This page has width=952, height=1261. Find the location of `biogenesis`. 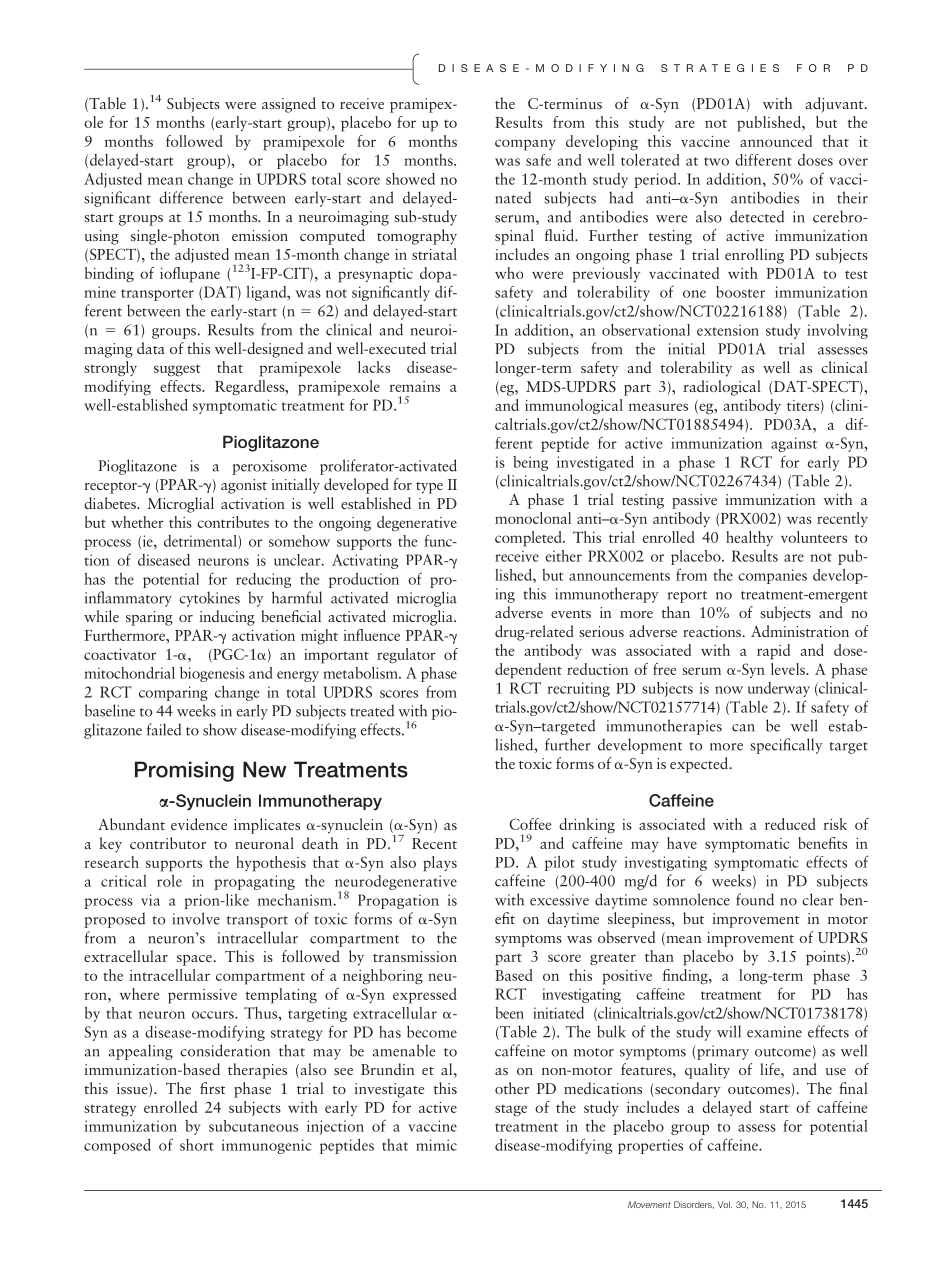

biogenesis is located at coordinates (212, 674).
